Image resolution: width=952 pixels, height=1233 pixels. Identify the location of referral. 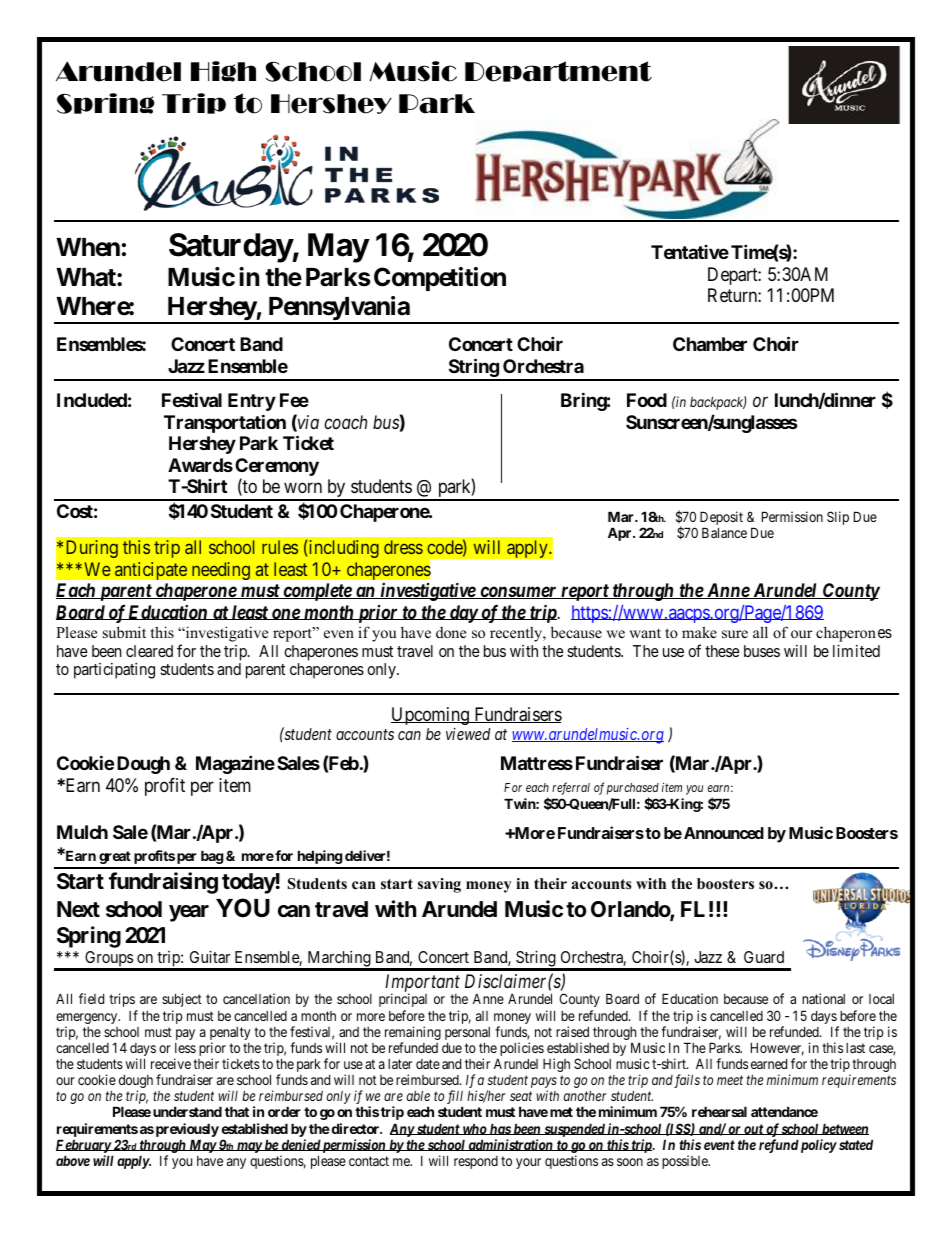
(571, 788).
